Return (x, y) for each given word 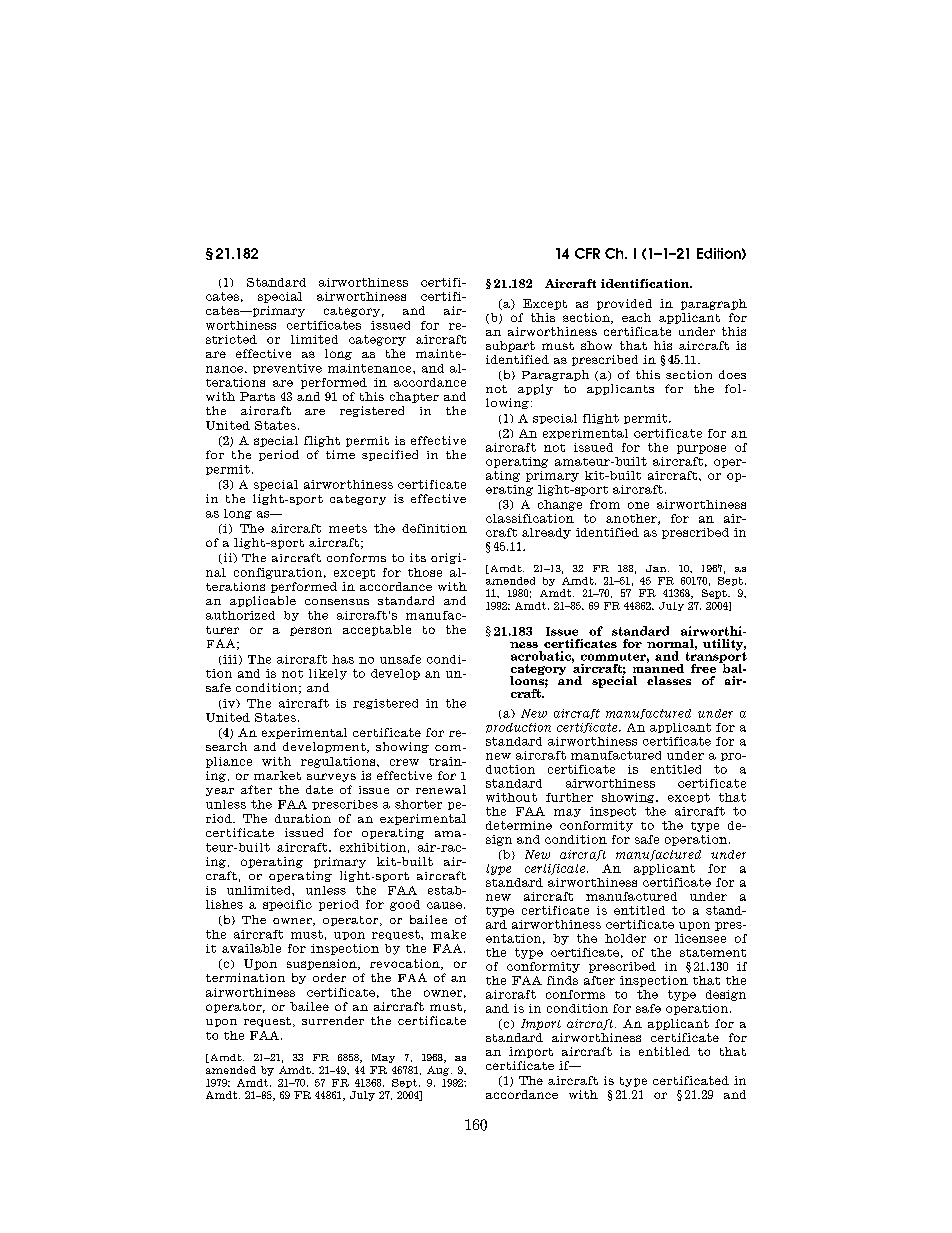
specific (287, 905)
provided (624, 304)
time (340, 454)
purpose (701, 449)
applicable (263, 601)
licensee (700, 938)
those (425, 572)
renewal (441, 789)
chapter (414, 397)
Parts (257, 396)
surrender (333, 1020)
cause (444, 905)
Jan (657, 568)
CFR (587, 253)
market (277, 775)
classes (669, 680)
